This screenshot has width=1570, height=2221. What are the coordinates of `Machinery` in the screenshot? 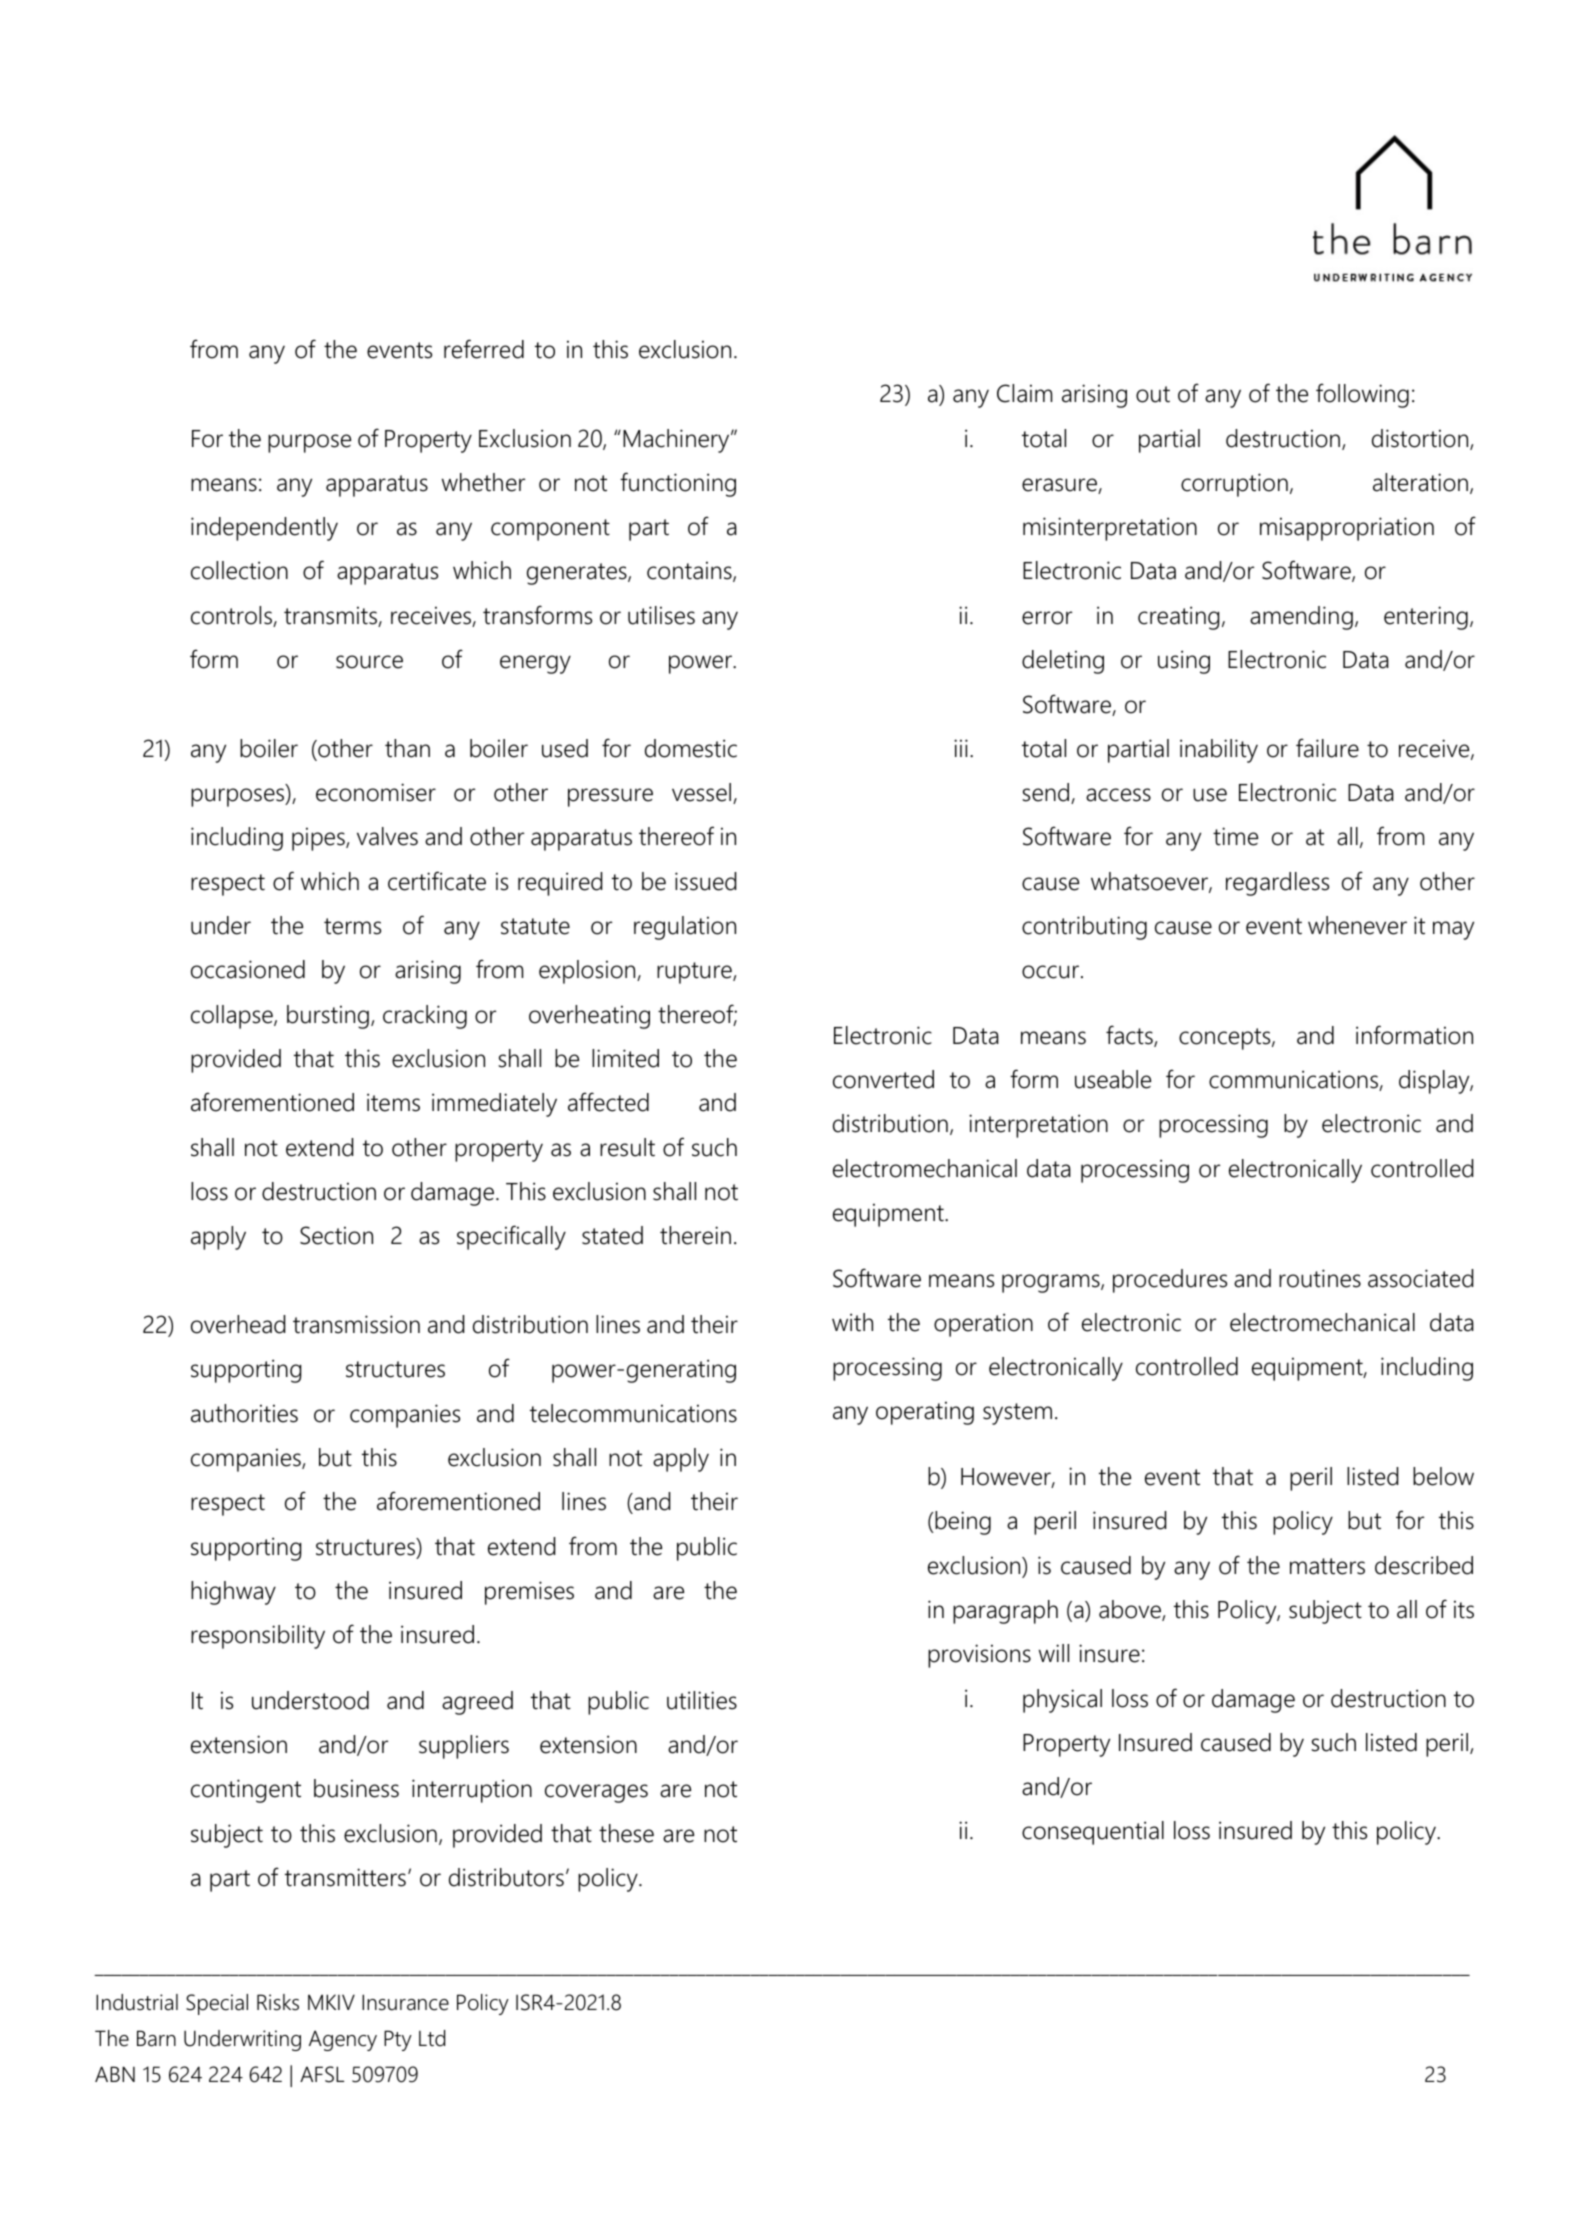 It's located at (677, 441).
